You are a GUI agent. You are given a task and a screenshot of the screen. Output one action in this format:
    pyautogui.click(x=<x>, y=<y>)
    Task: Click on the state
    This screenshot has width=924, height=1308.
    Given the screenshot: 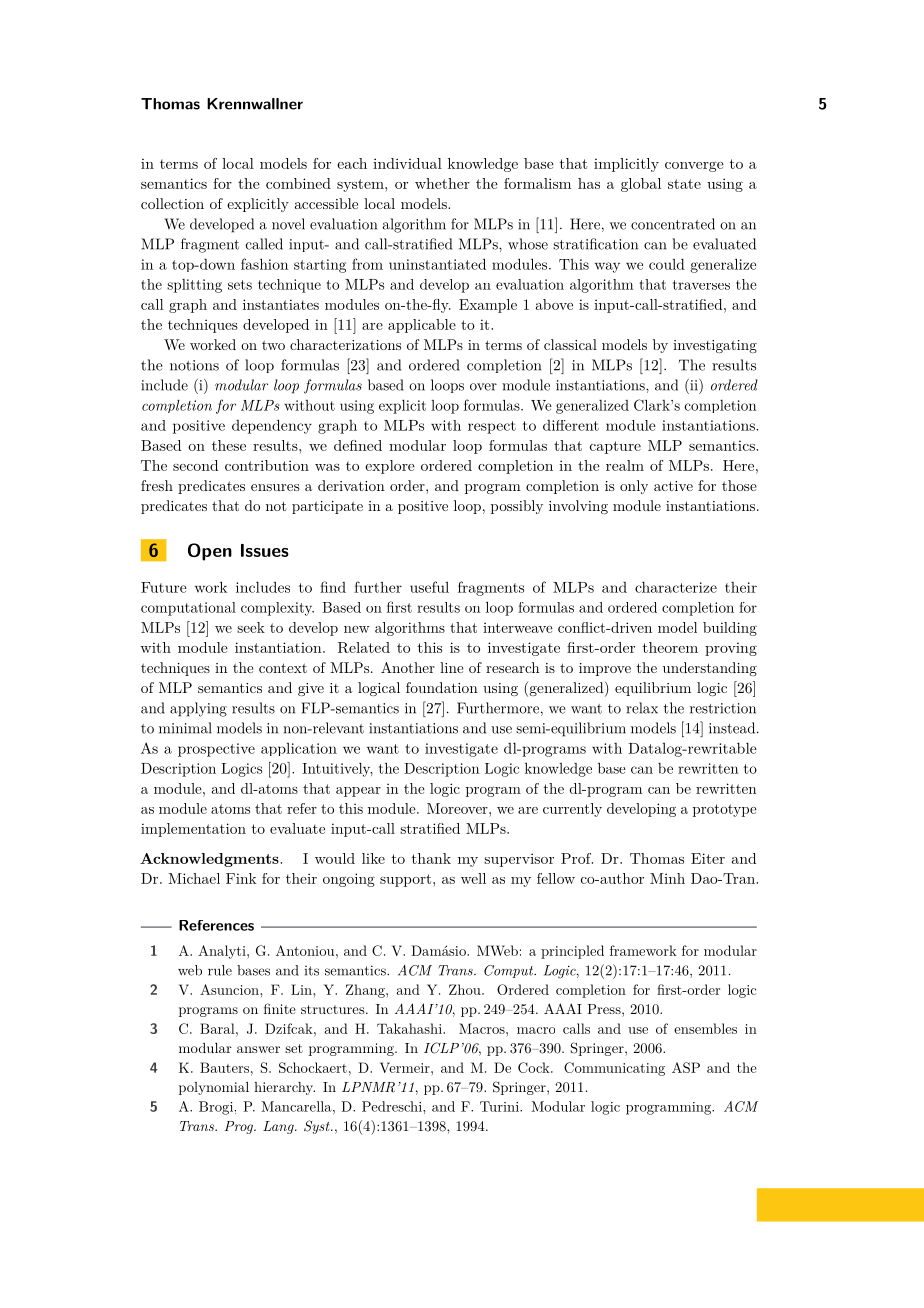 What is the action you would take?
    pyautogui.click(x=684, y=184)
